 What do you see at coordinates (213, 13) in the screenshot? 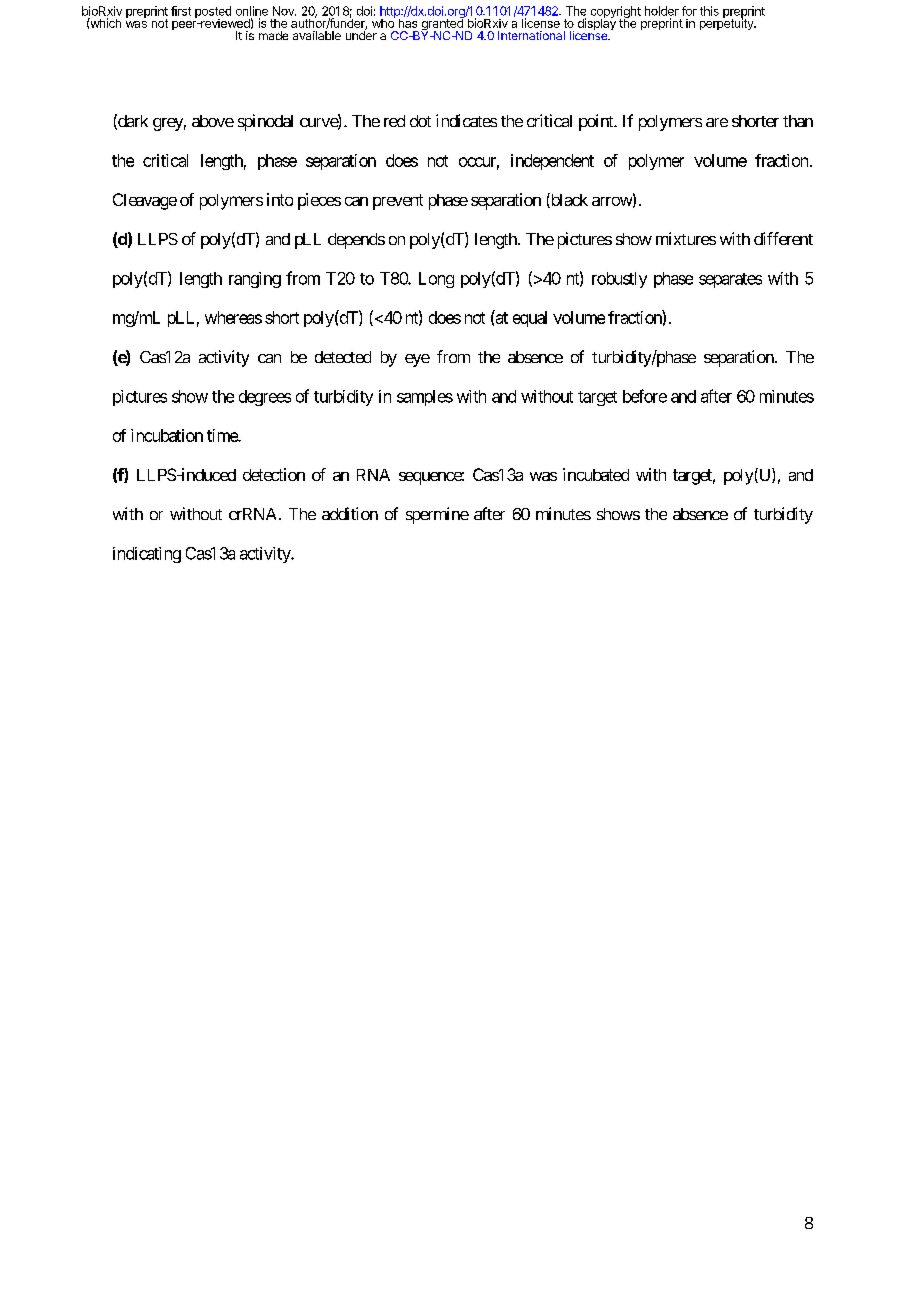
I see `posted` at bounding box center [213, 13].
